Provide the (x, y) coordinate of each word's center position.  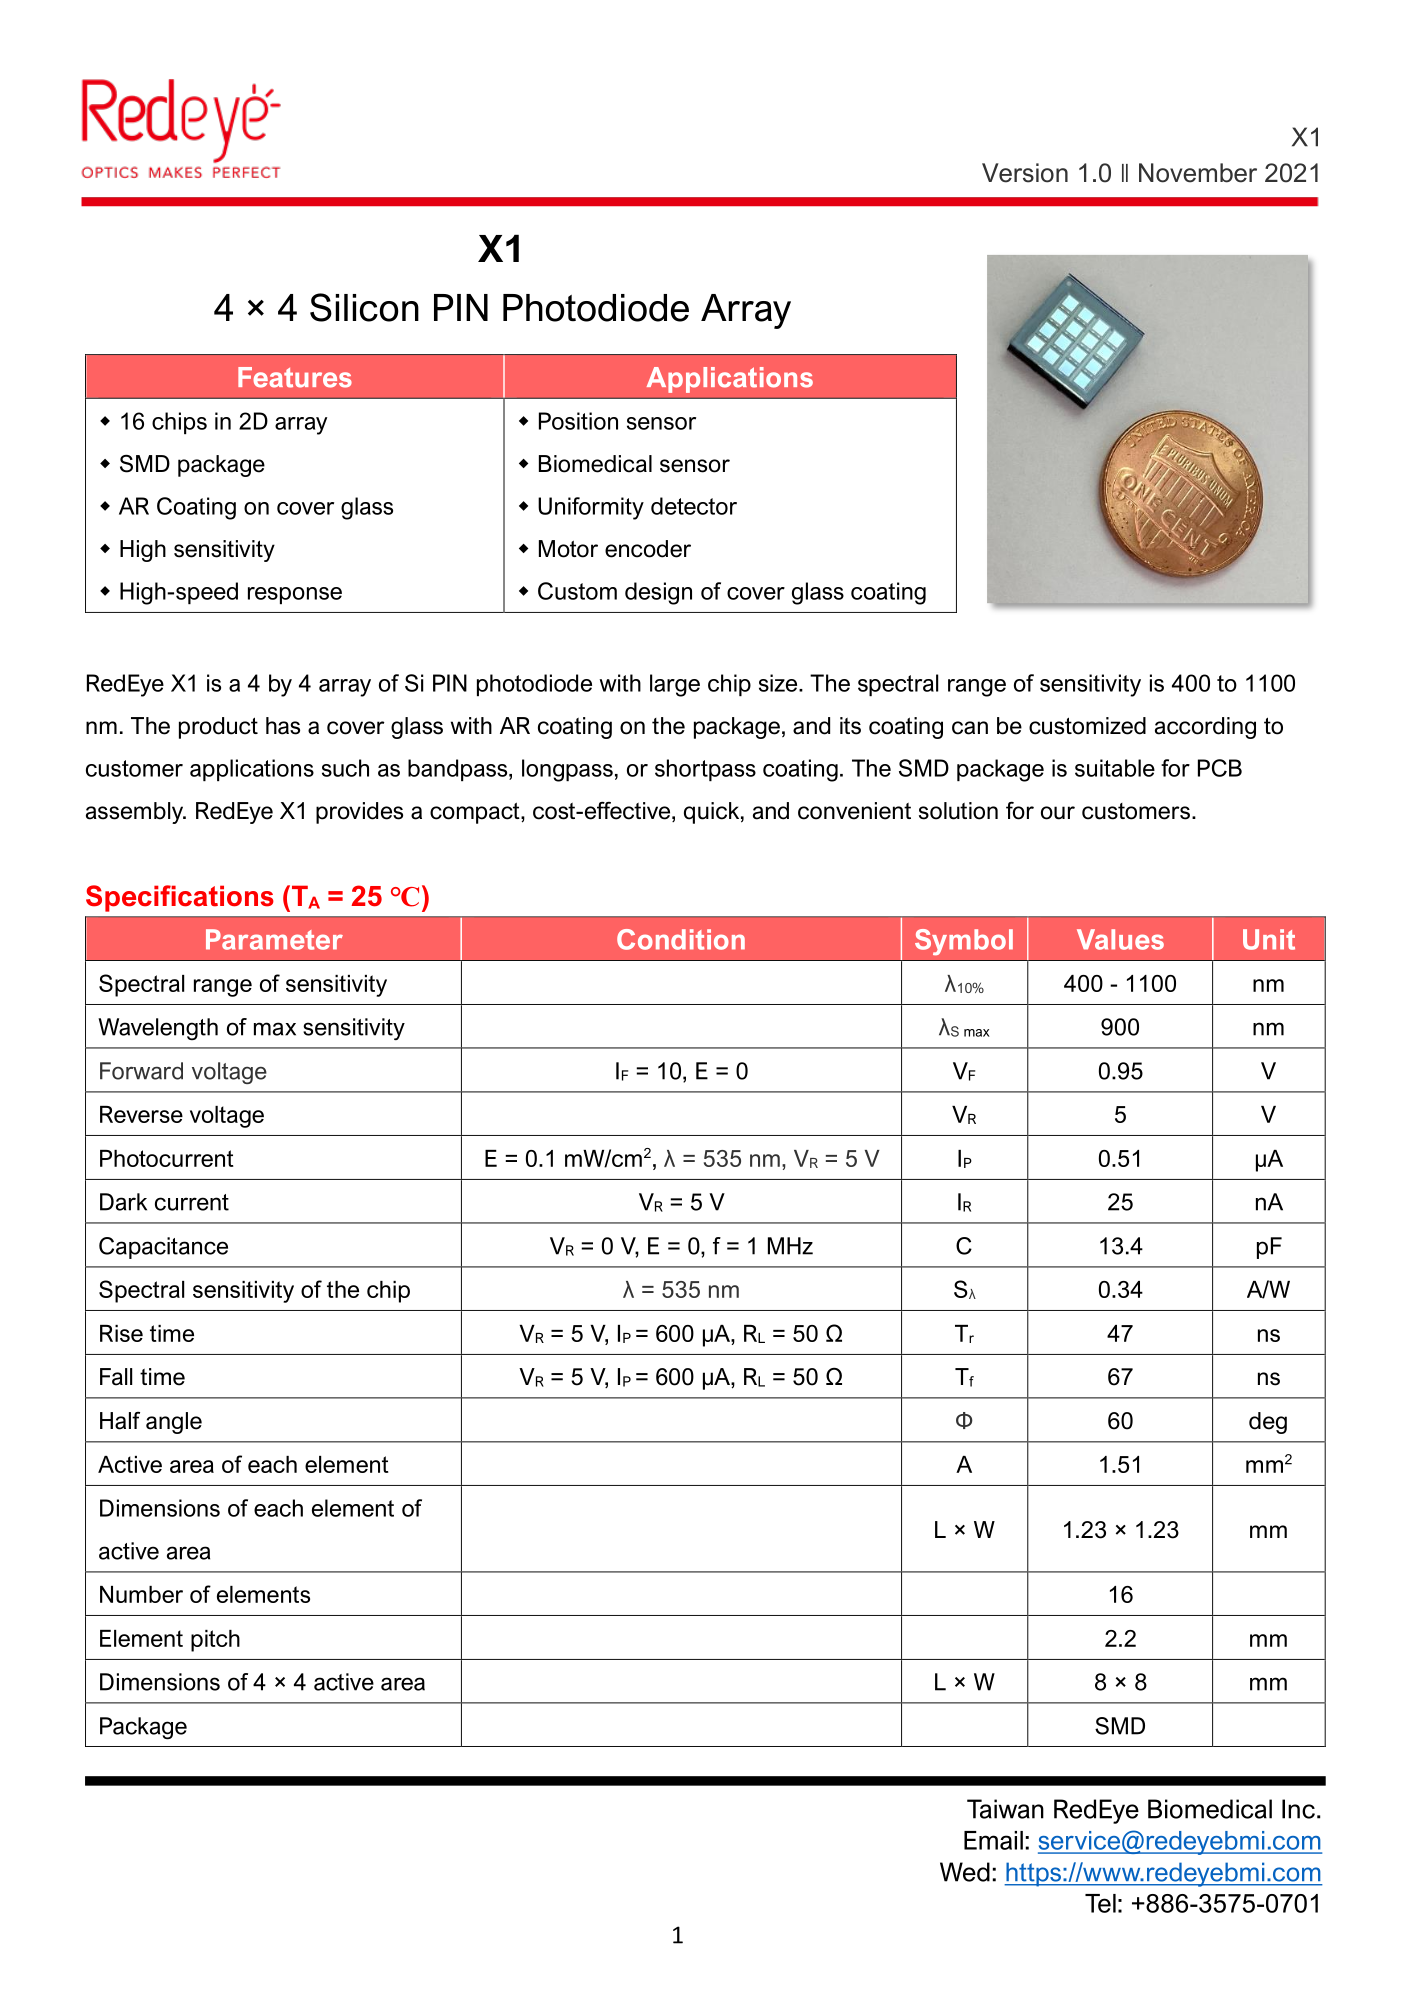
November (1198, 173)
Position (578, 421)
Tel (1100, 1903)
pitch (215, 1641)
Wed (965, 1872)
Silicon (364, 307)
